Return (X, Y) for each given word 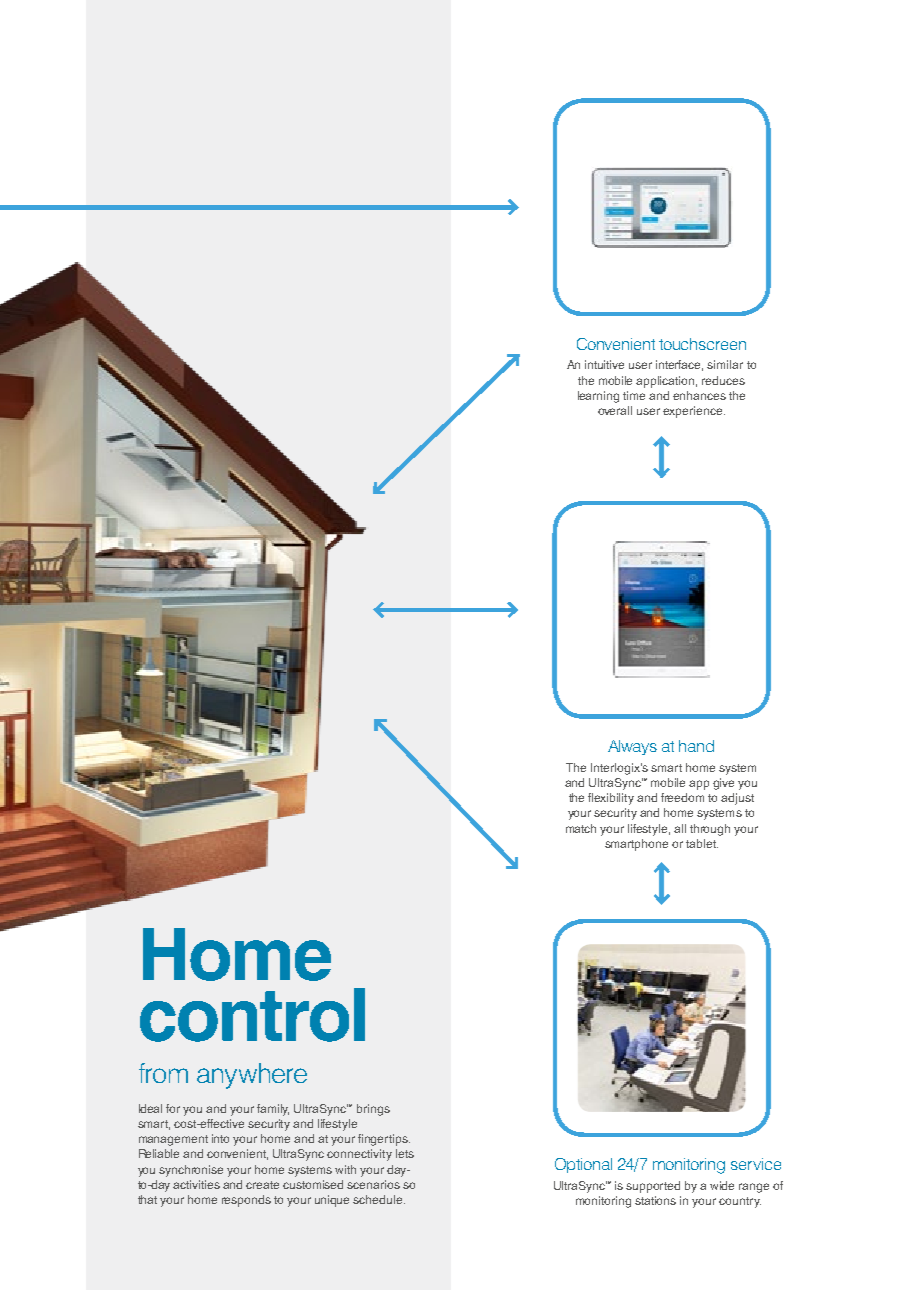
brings (373, 1110)
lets (405, 1153)
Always (632, 747)
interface (679, 365)
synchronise (191, 1171)
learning (598, 397)
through (710, 830)
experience (694, 412)
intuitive (604, 364)
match (581, 828)
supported (653, 1187)
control (252, 1015)
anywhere (252, 1076)
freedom (682, 797)
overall (615, 410)
